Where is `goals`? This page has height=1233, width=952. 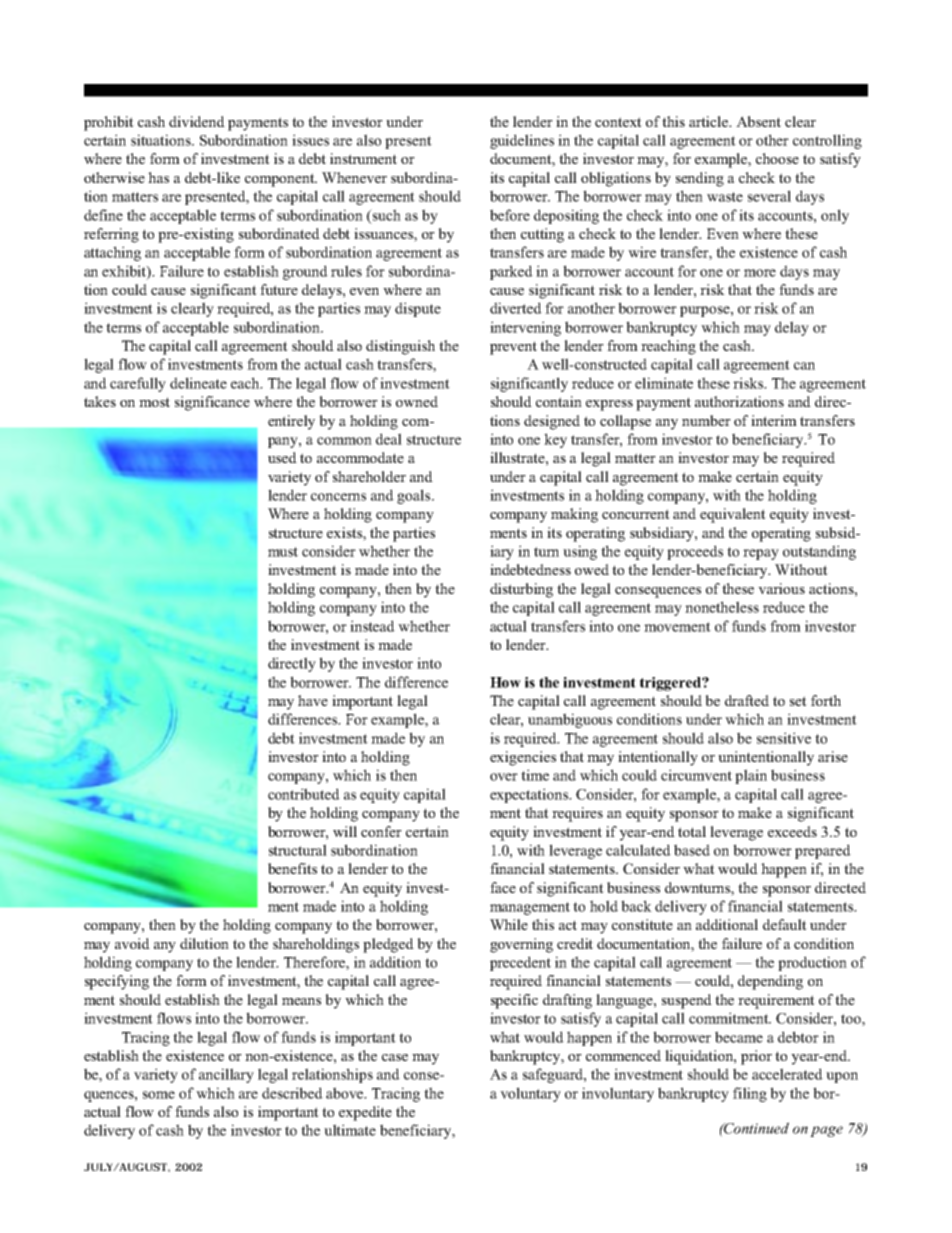 goals is located at coordinates (415, 496).
